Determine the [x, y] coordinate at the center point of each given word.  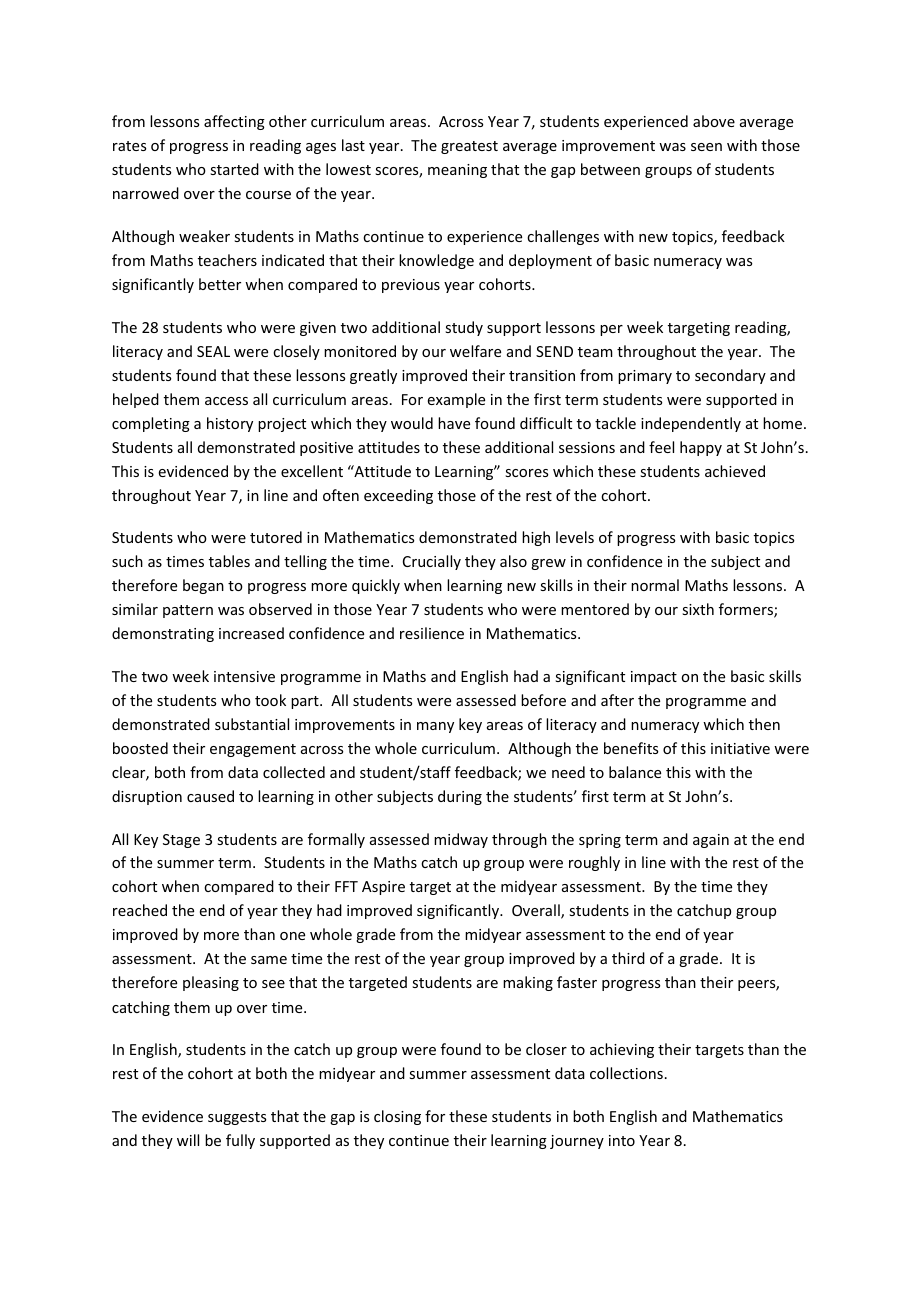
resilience [432, 633]
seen [706, 147]
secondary [730, 376]
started [234, 169]
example [456, 400]
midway [461, 840]
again [711, 841]
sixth [698, 609]
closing [397, 1117]
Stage [181, 841]
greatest [469, 147]
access [226, 401]
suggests [237, 1118]
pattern [188, 611]
